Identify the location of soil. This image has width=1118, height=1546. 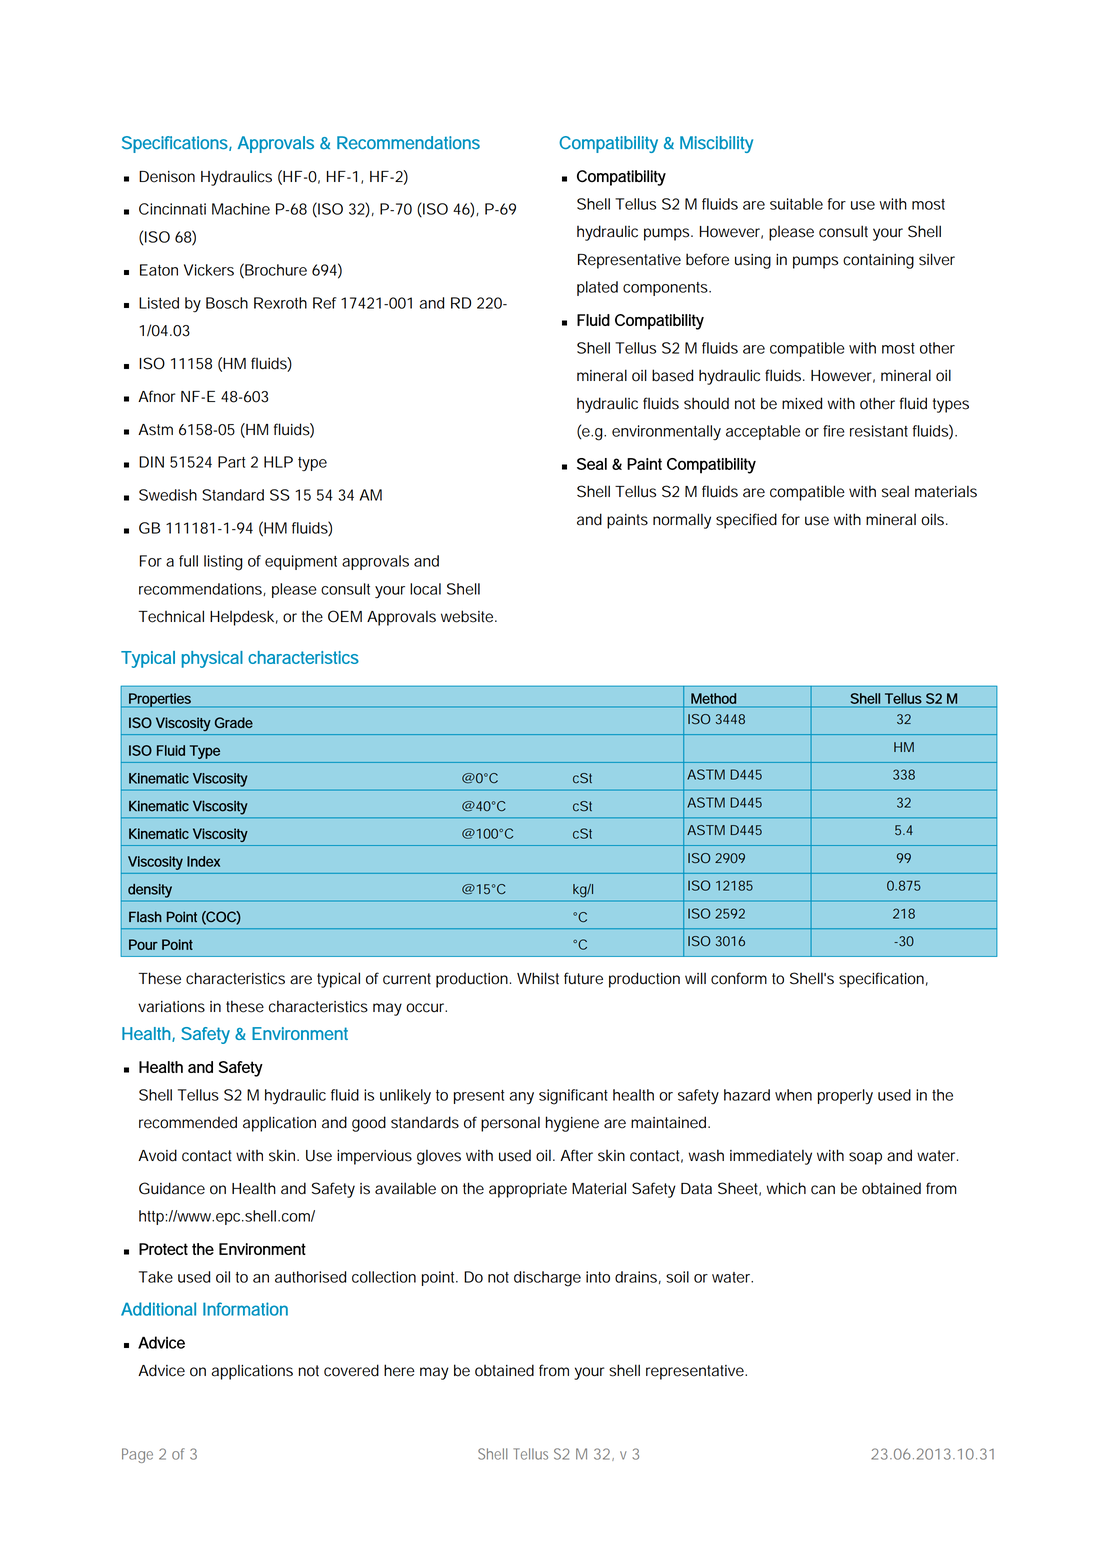
(677, 1277).
